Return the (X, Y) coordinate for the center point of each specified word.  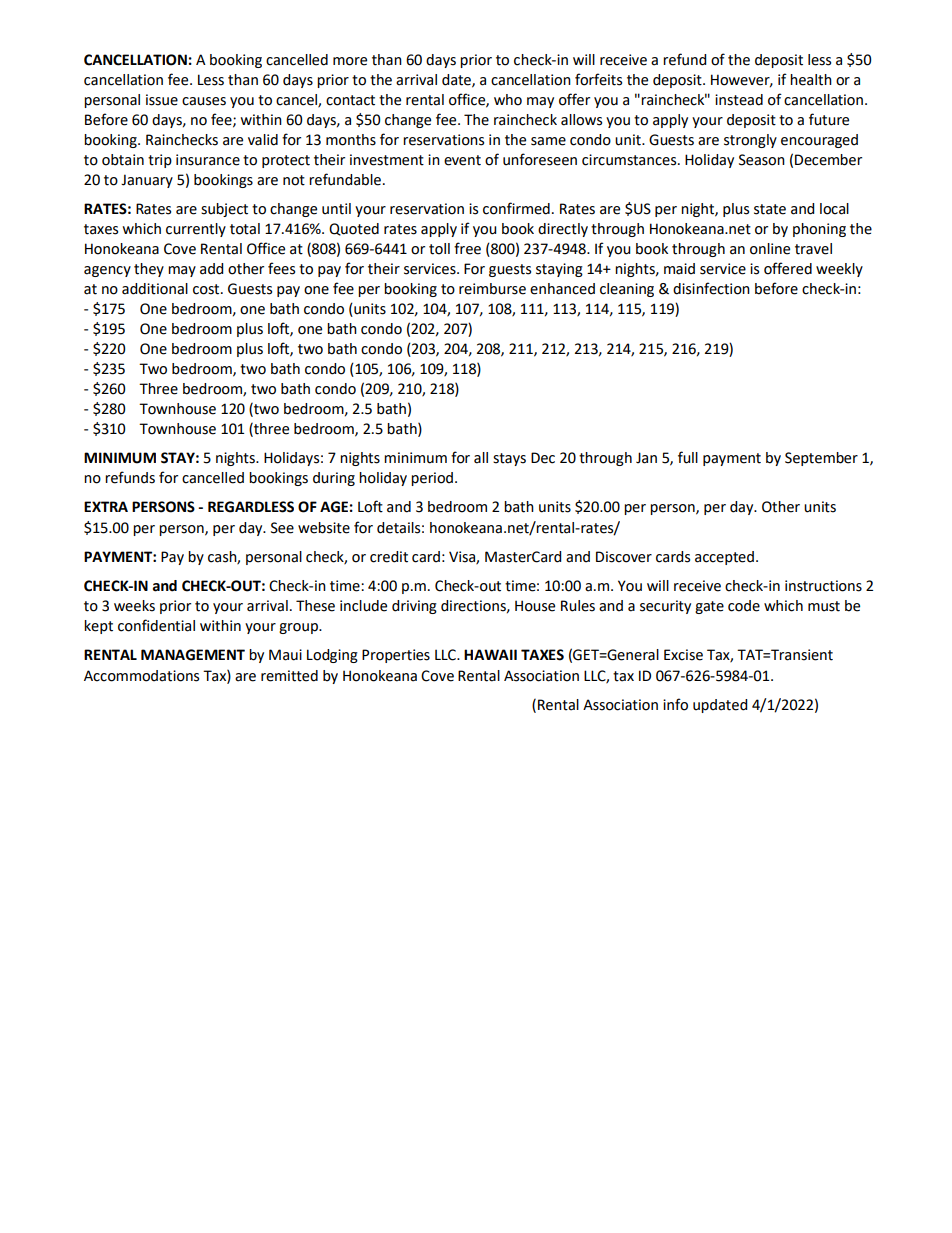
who (508, 100)
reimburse (492, 289)
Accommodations (141, 676)
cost (207, 289)
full (688, 457)
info (675, 704)
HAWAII (490, 654)
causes (204, 101)
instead (739, 100)
